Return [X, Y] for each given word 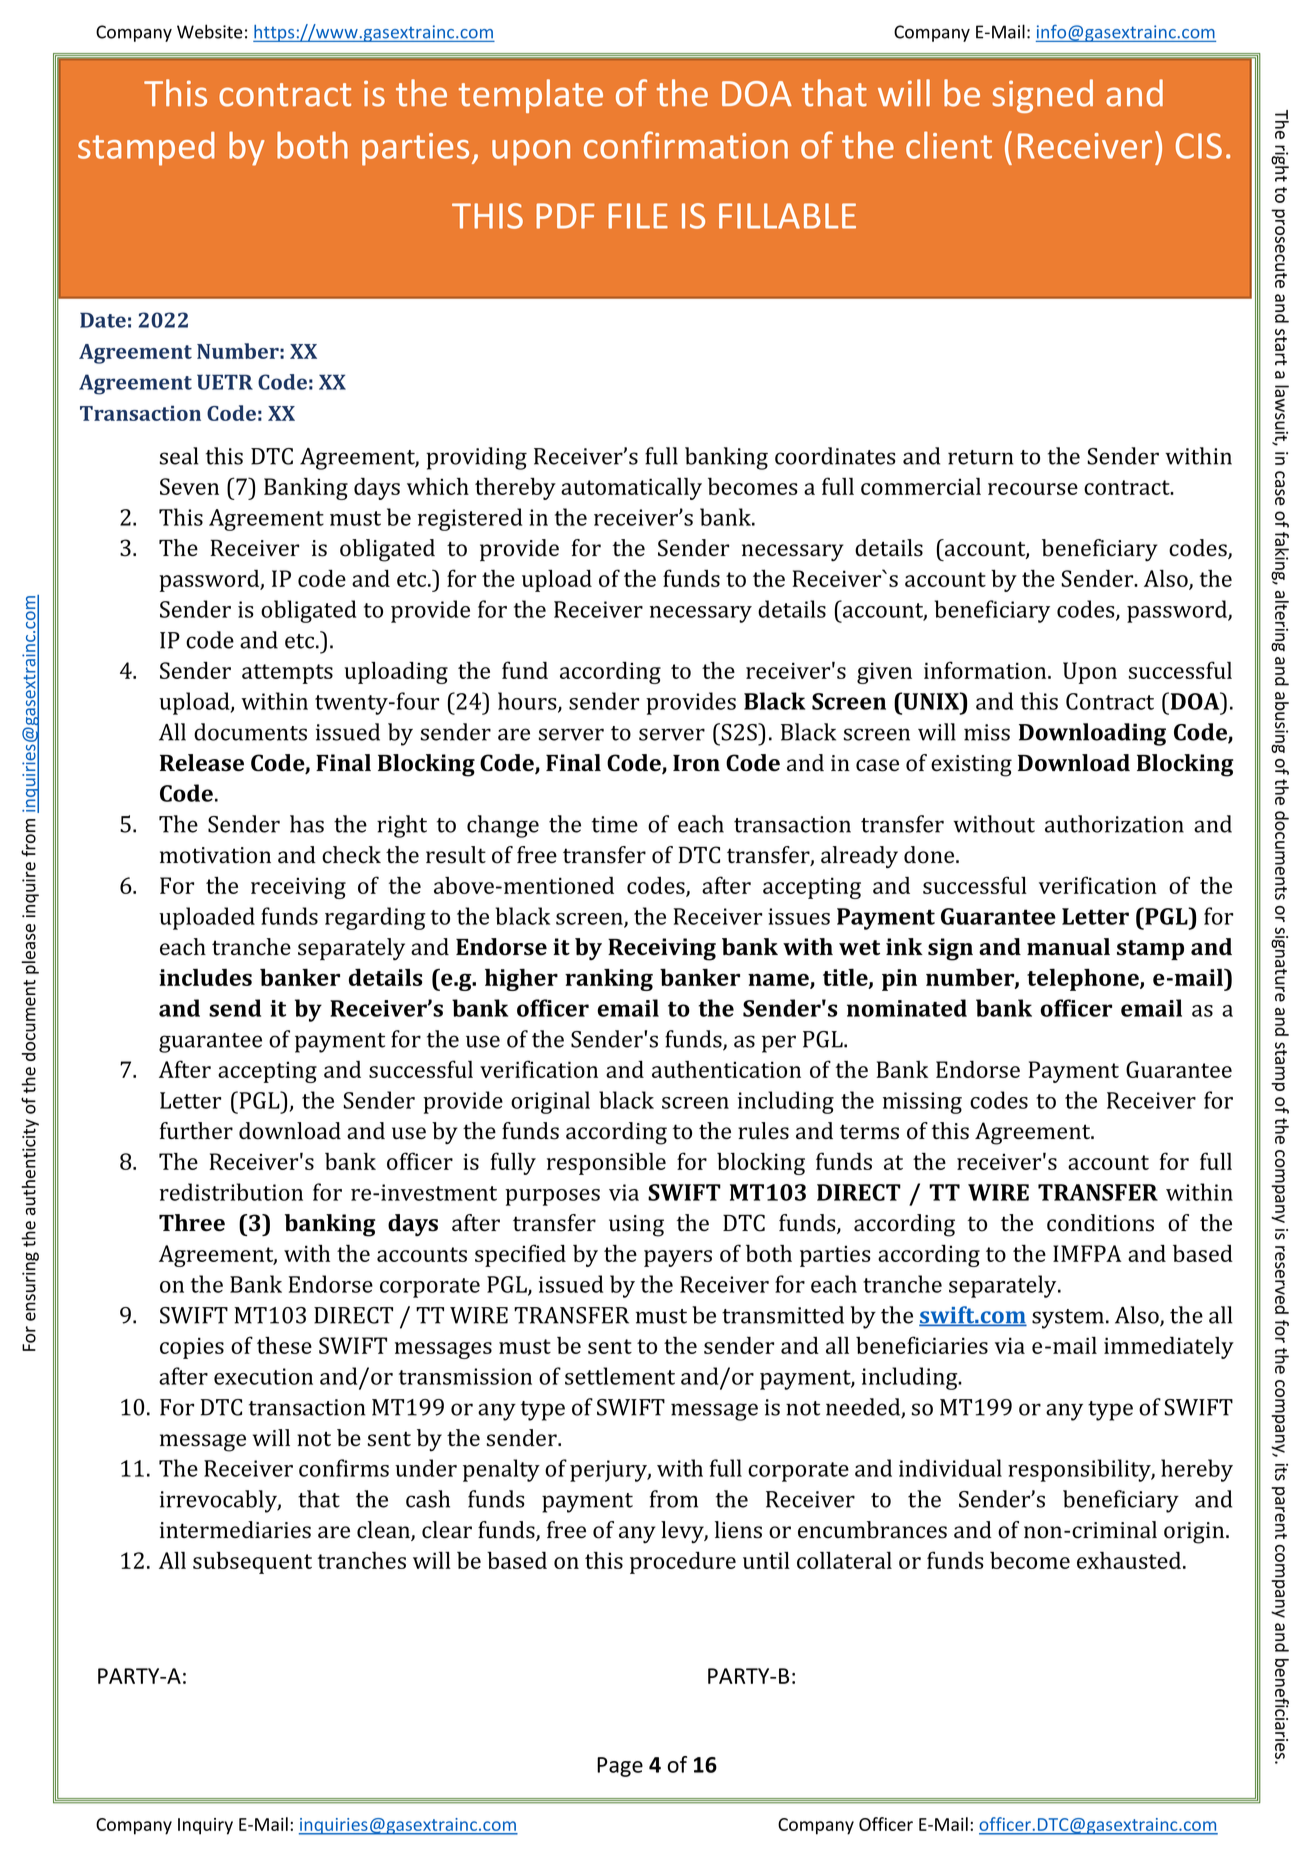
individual [950, 1468]
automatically [631, 489]
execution [263, 1376]
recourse [1033, 489]
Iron [696, 763]
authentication [726, 1069]
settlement [620, 1376]
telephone [1084, 979]
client [949, 145]
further [196, 1131]
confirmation [686, 145]
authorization [1114, 824]
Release [202, 763]
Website [209, 31]
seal [179, 456]
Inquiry [205, 1826]
